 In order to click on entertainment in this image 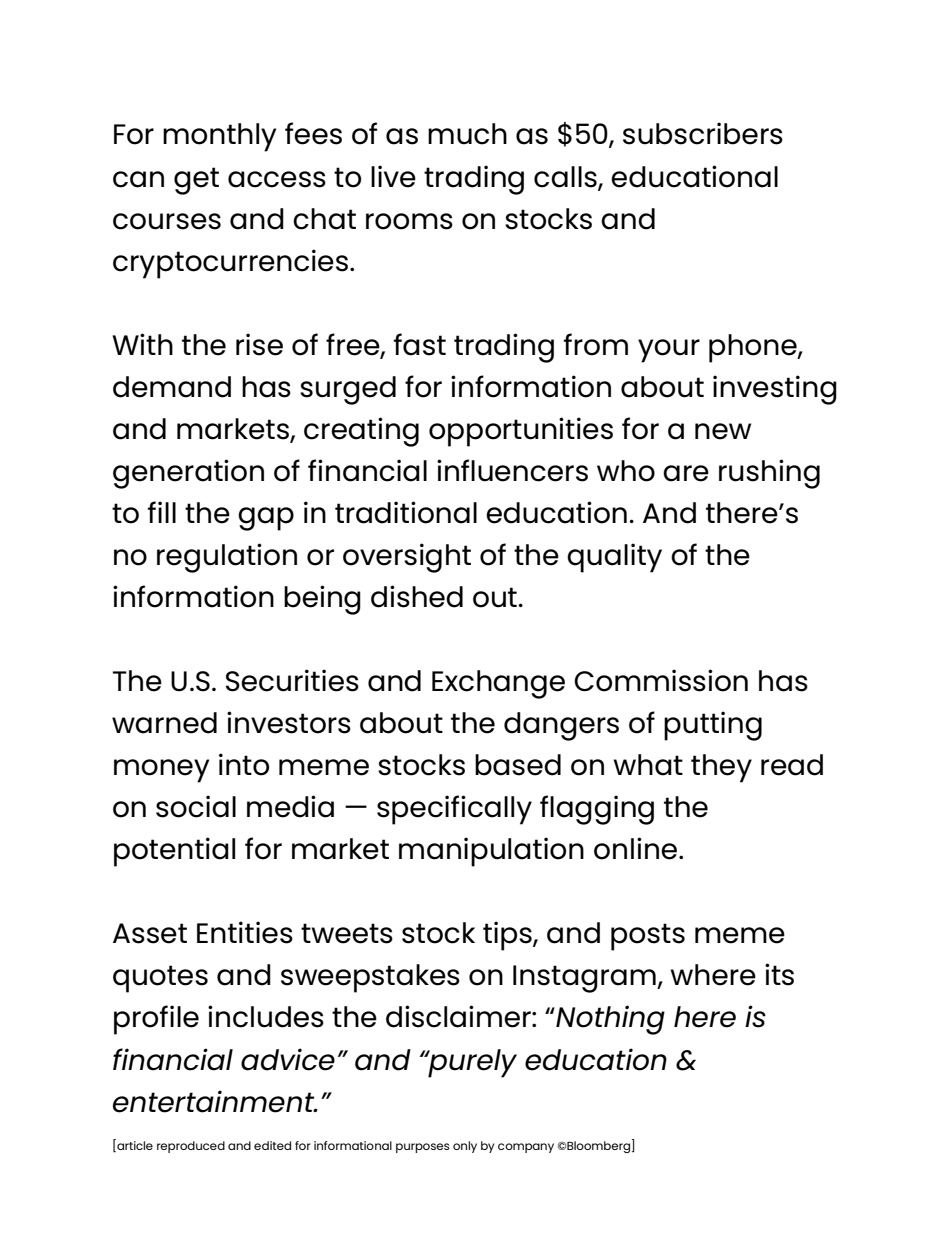, I will do `click(215, 1101)`.
